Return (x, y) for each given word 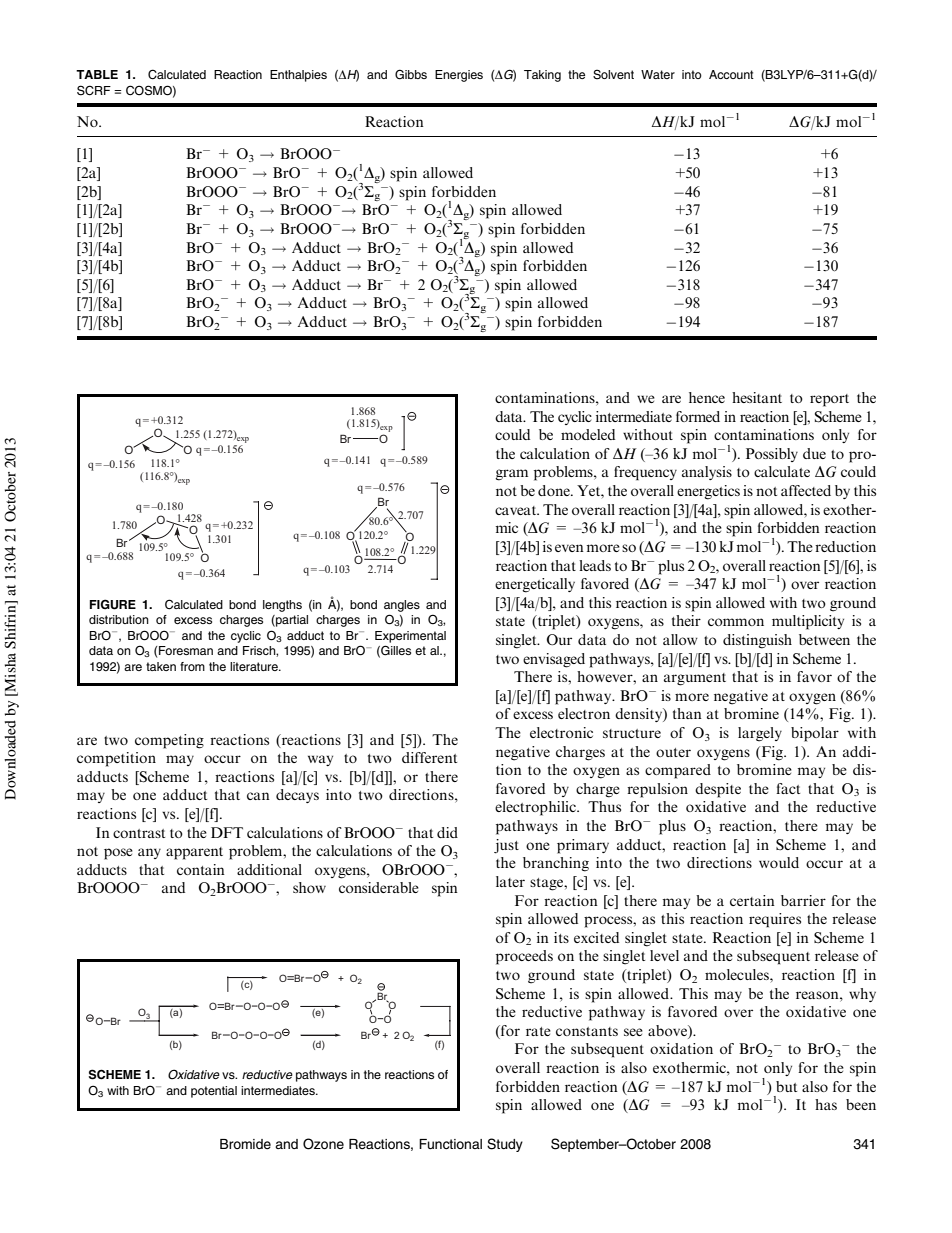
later (510, 881)
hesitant (757, 397)
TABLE (97, 74)
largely (760, 734)
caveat (517, 510)
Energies (459, 76)
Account (731, 74)
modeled (588, 434)
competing (169, 741)
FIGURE (113, 604)
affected (806, 490)
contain (201, 869)
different (429, 757)
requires (775, 920)
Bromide (245, 1144)
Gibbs (411, 74)
